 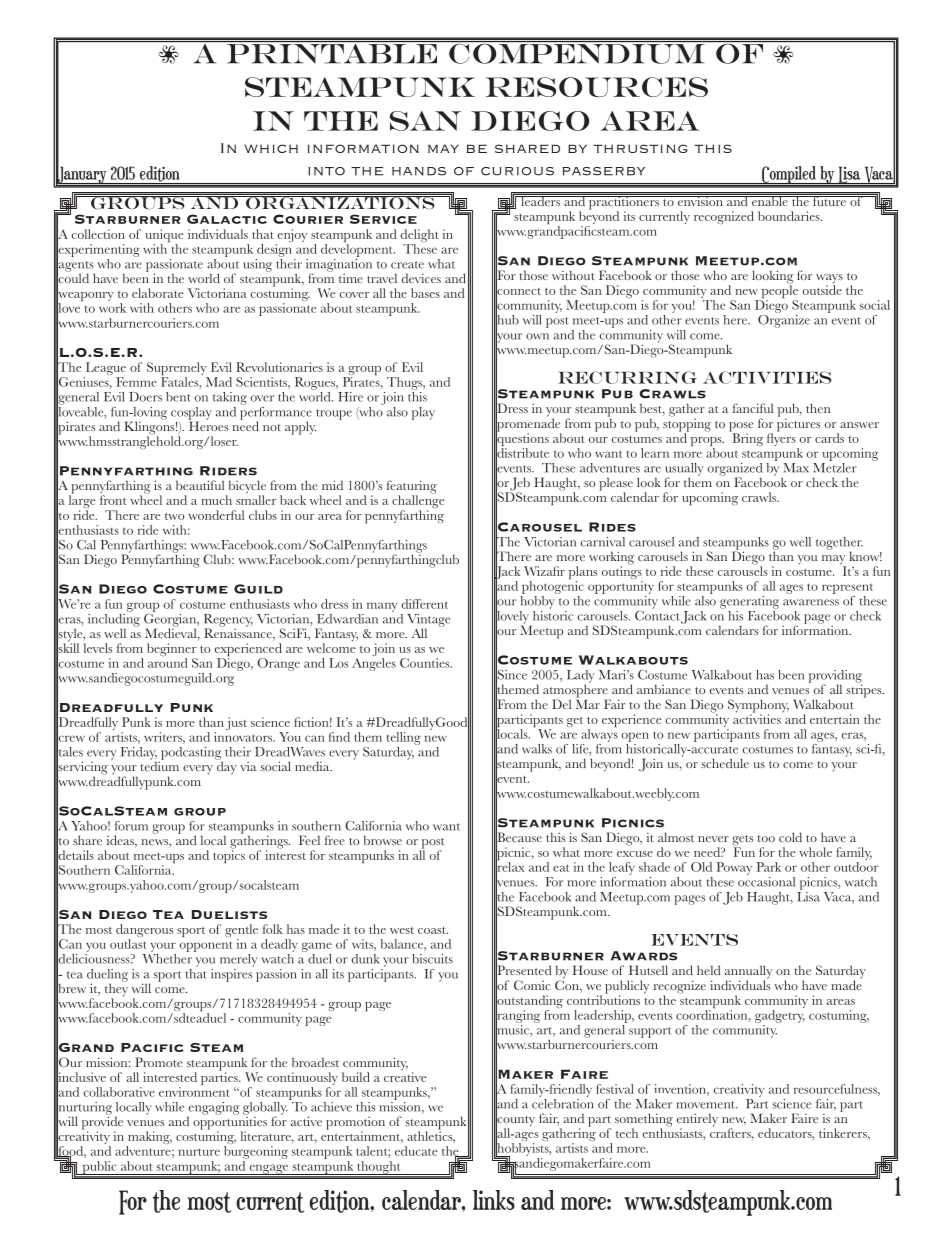 What do you see at coordinates (131, 826) in the screenshot?
I see `forum` at bounding box center [131, 826].
